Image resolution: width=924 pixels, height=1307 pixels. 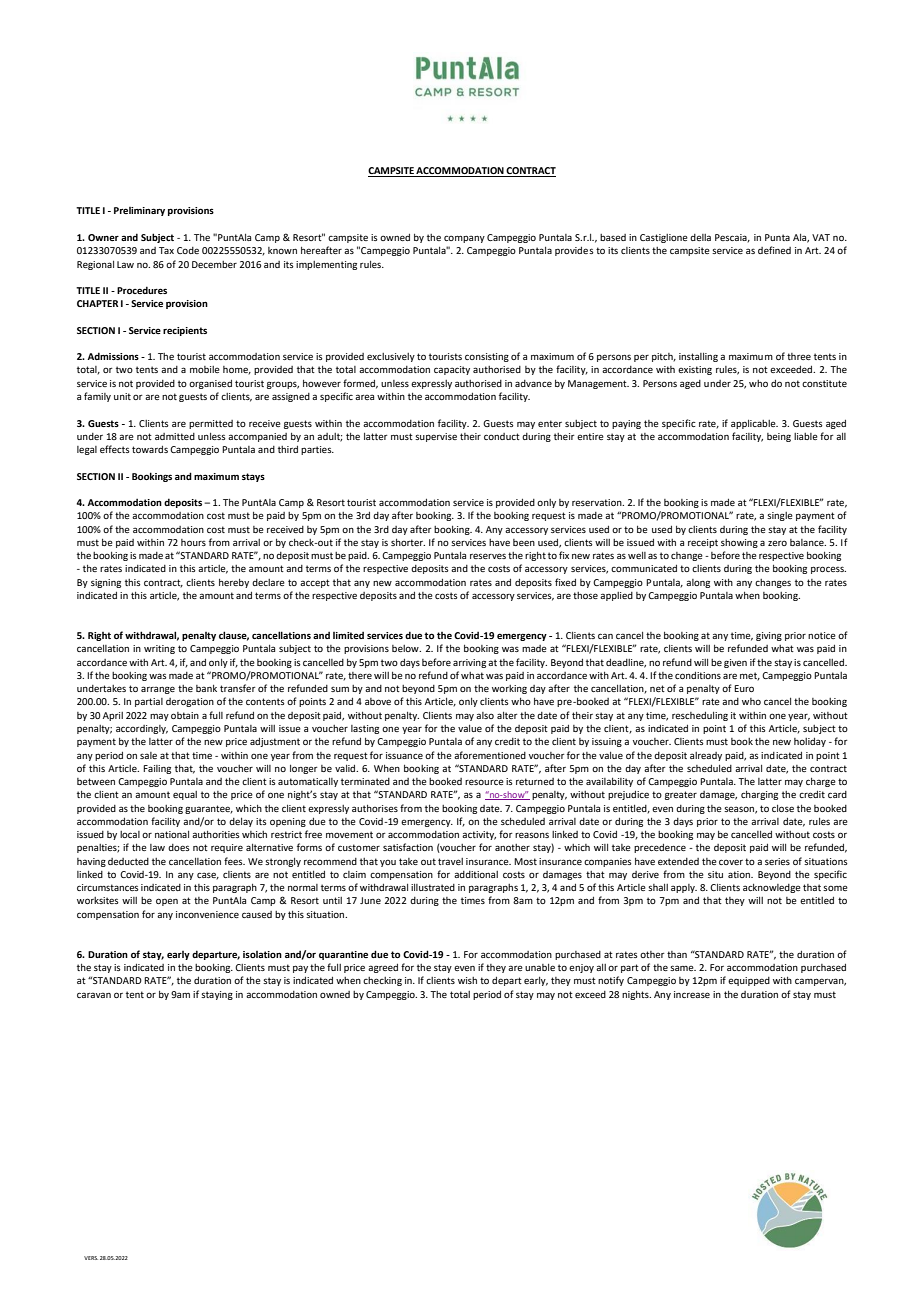 What do you see at coordinates (166, 250) in the image?
I see `Tax` at bounding box center [166, 250].
